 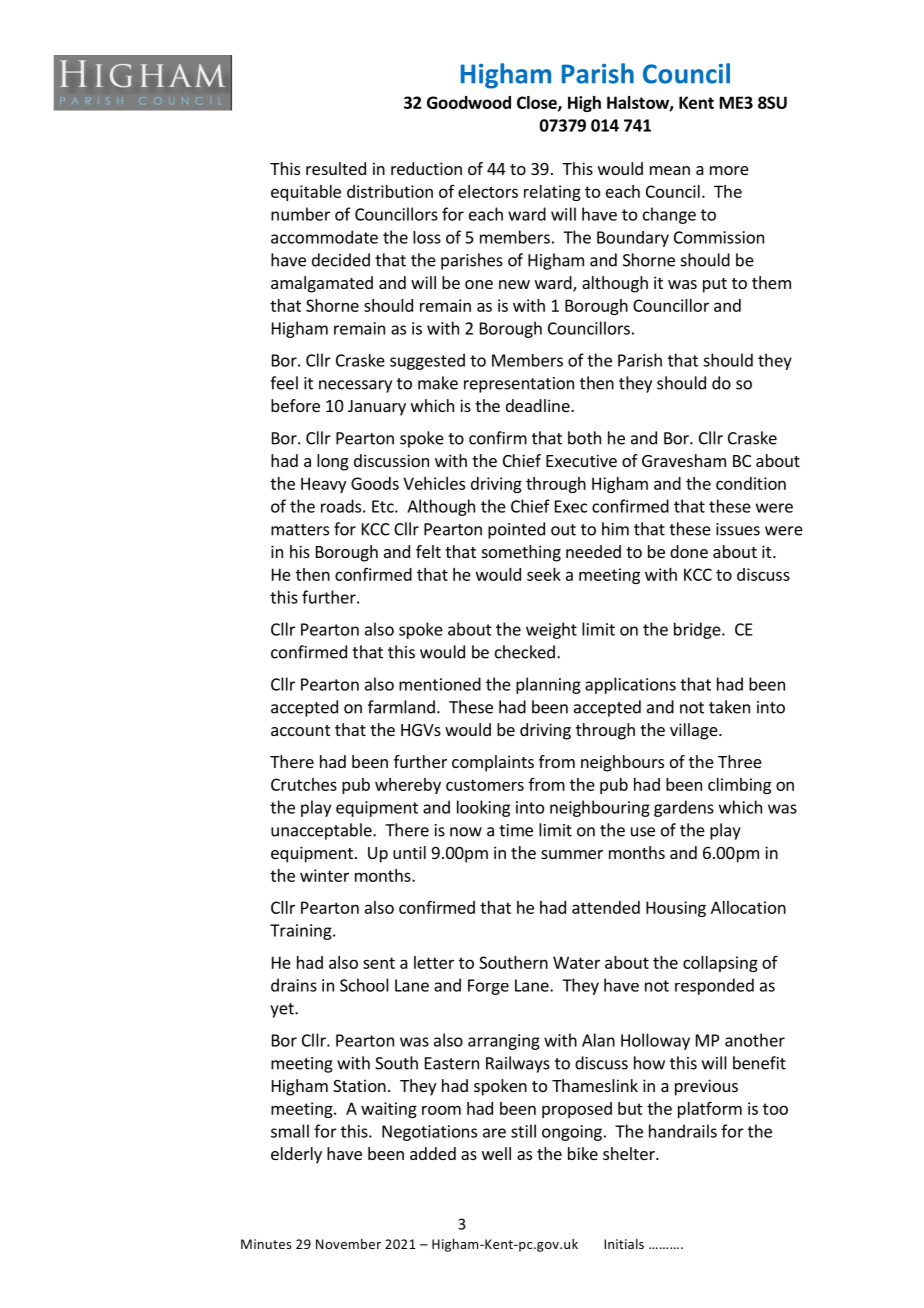 I want to click on more, so click(x=729, y=170).
